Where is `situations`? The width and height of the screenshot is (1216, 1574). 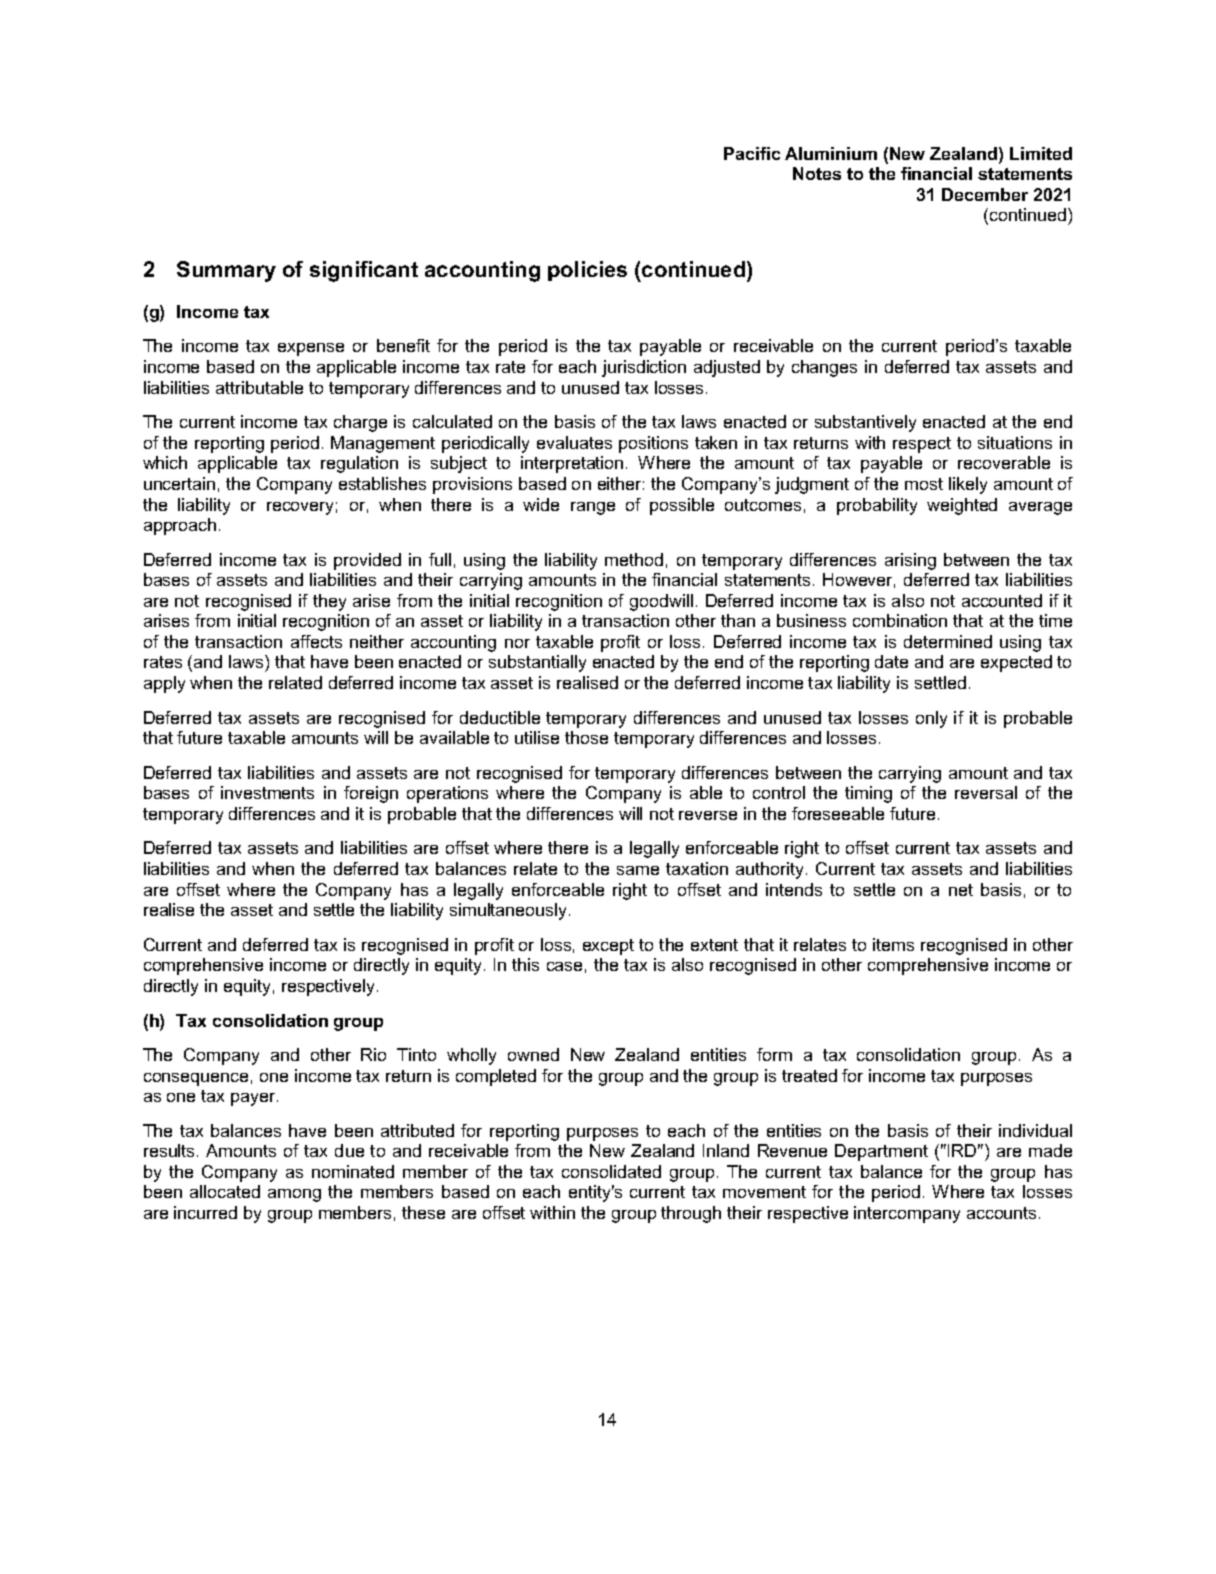
situations is located at coordinates (1015, 442).
